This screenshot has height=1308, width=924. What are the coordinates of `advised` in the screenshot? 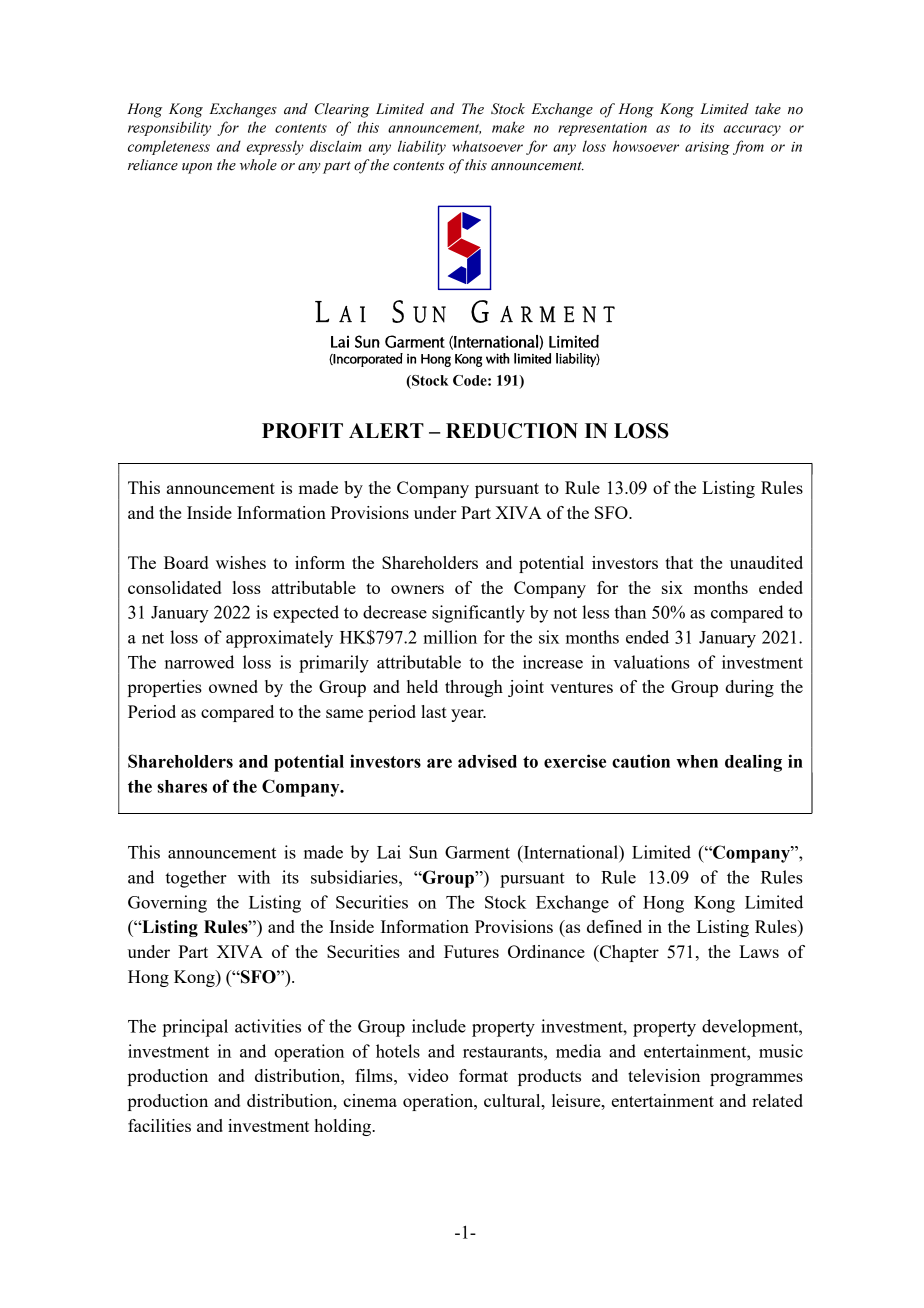 It's located at (487, 761).
